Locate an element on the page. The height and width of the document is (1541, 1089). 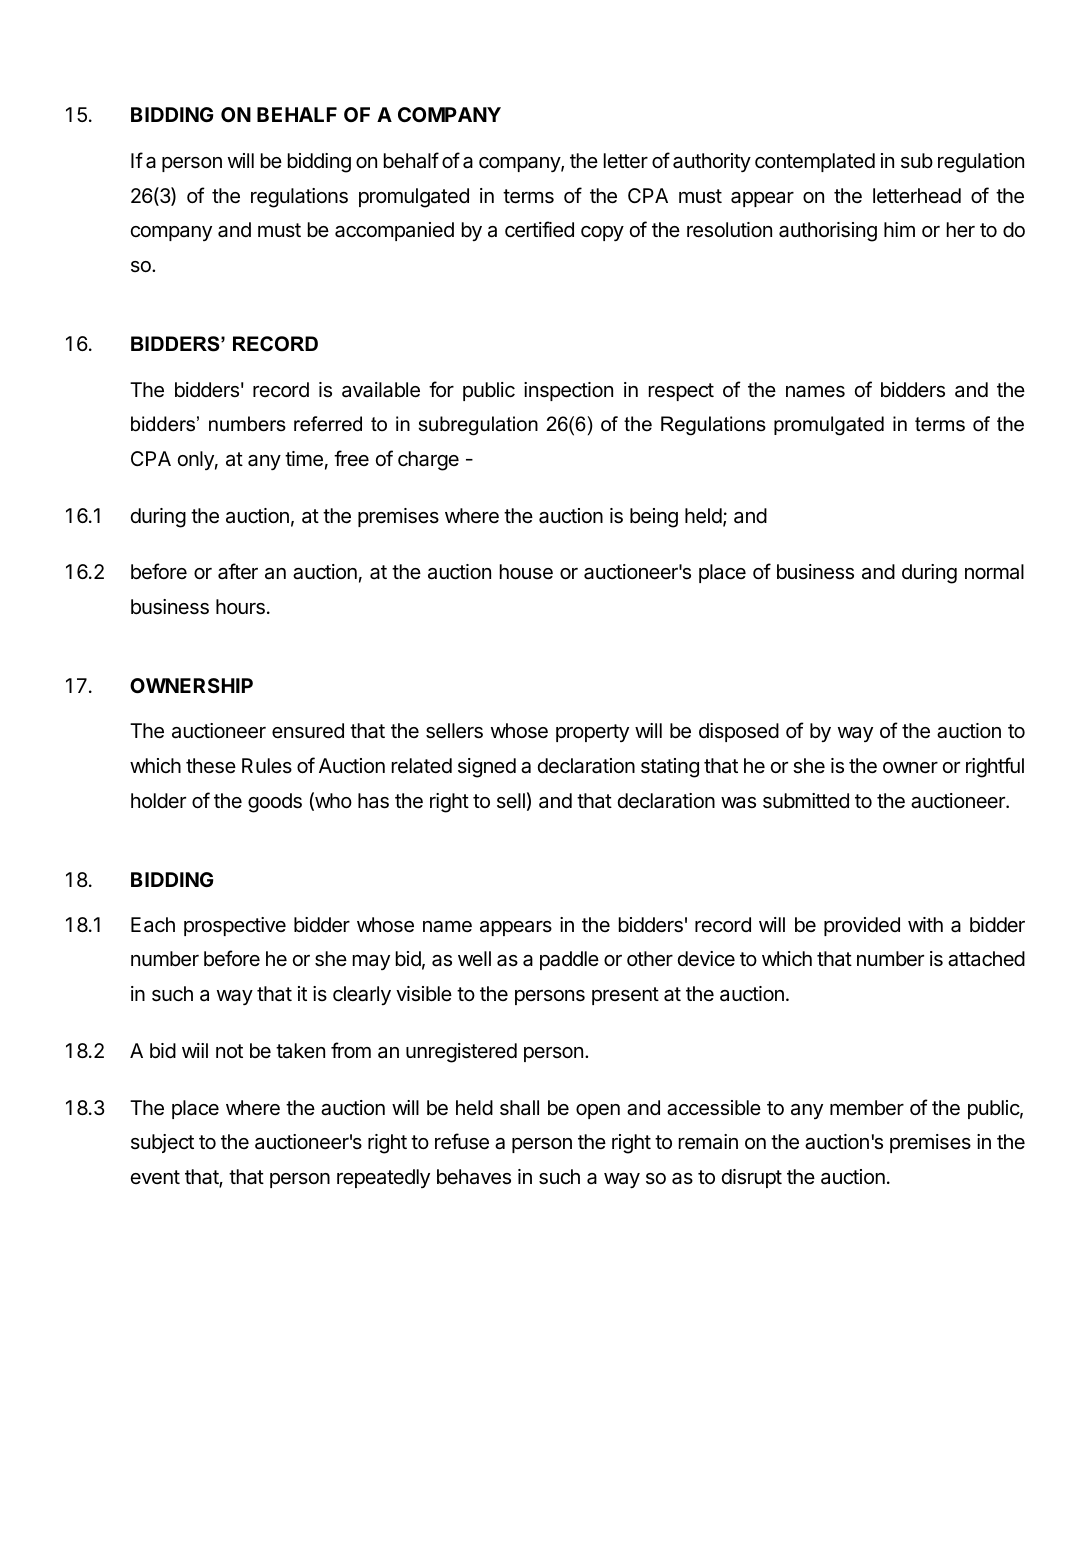
disposed is located at coordinates (739, 732).
